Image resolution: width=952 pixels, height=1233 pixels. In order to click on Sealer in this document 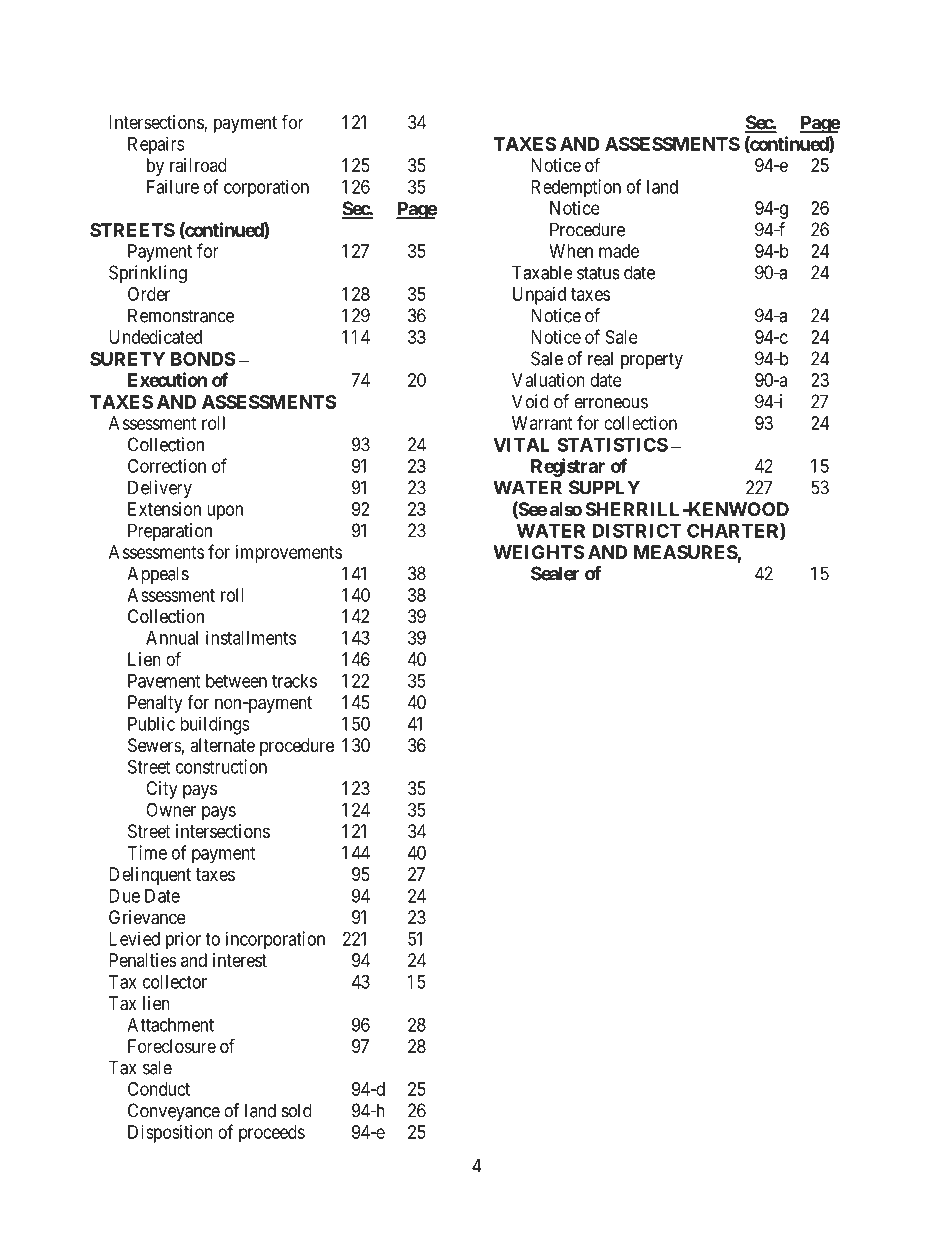, I will do `click(555, 573)`.
